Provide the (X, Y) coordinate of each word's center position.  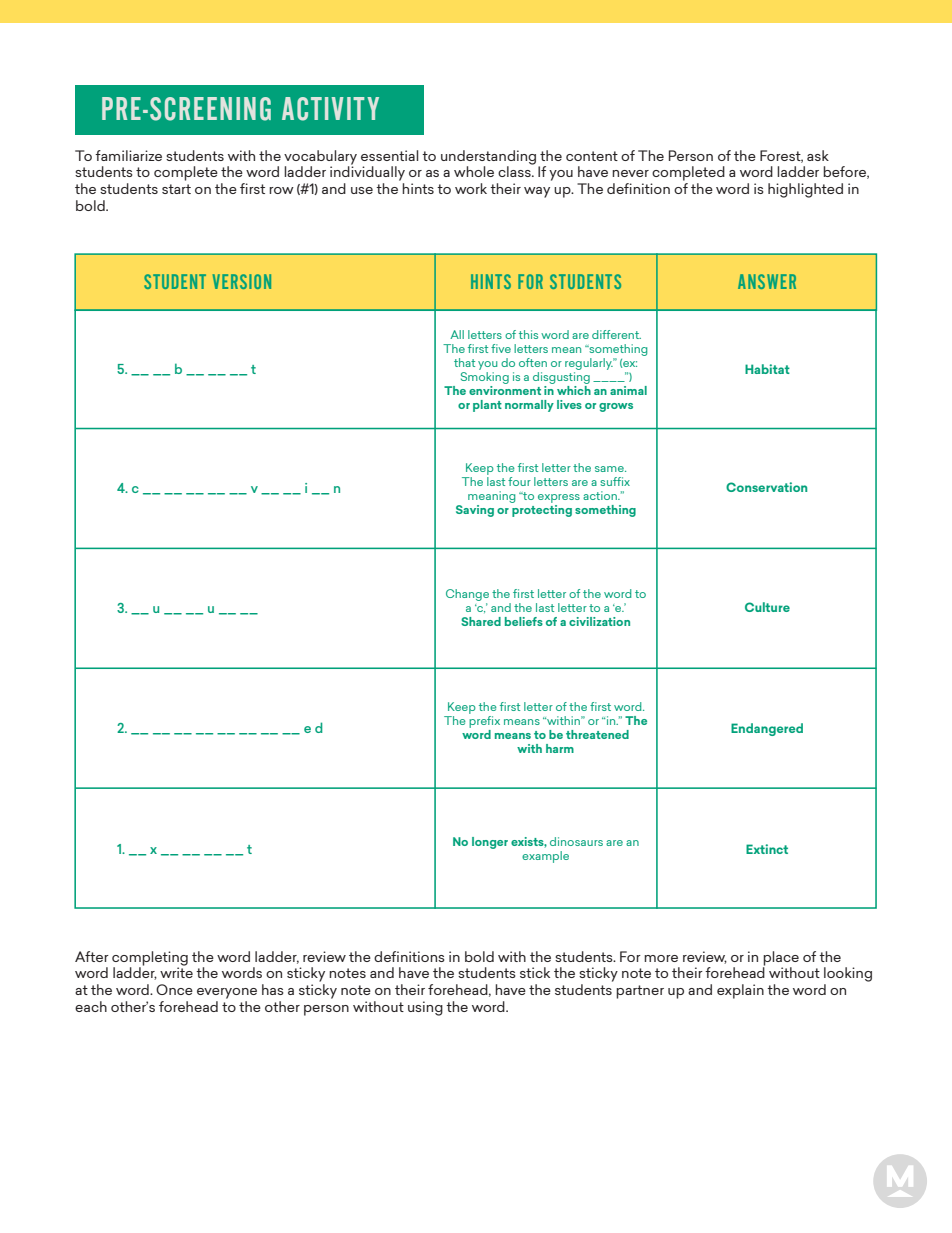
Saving (475, 511)
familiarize (128, 155)
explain (740, 991)
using (425, 1008)
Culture (767, 607)
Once (174, 989)
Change (467, 595)
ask (818, 155)
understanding (490, 158)
